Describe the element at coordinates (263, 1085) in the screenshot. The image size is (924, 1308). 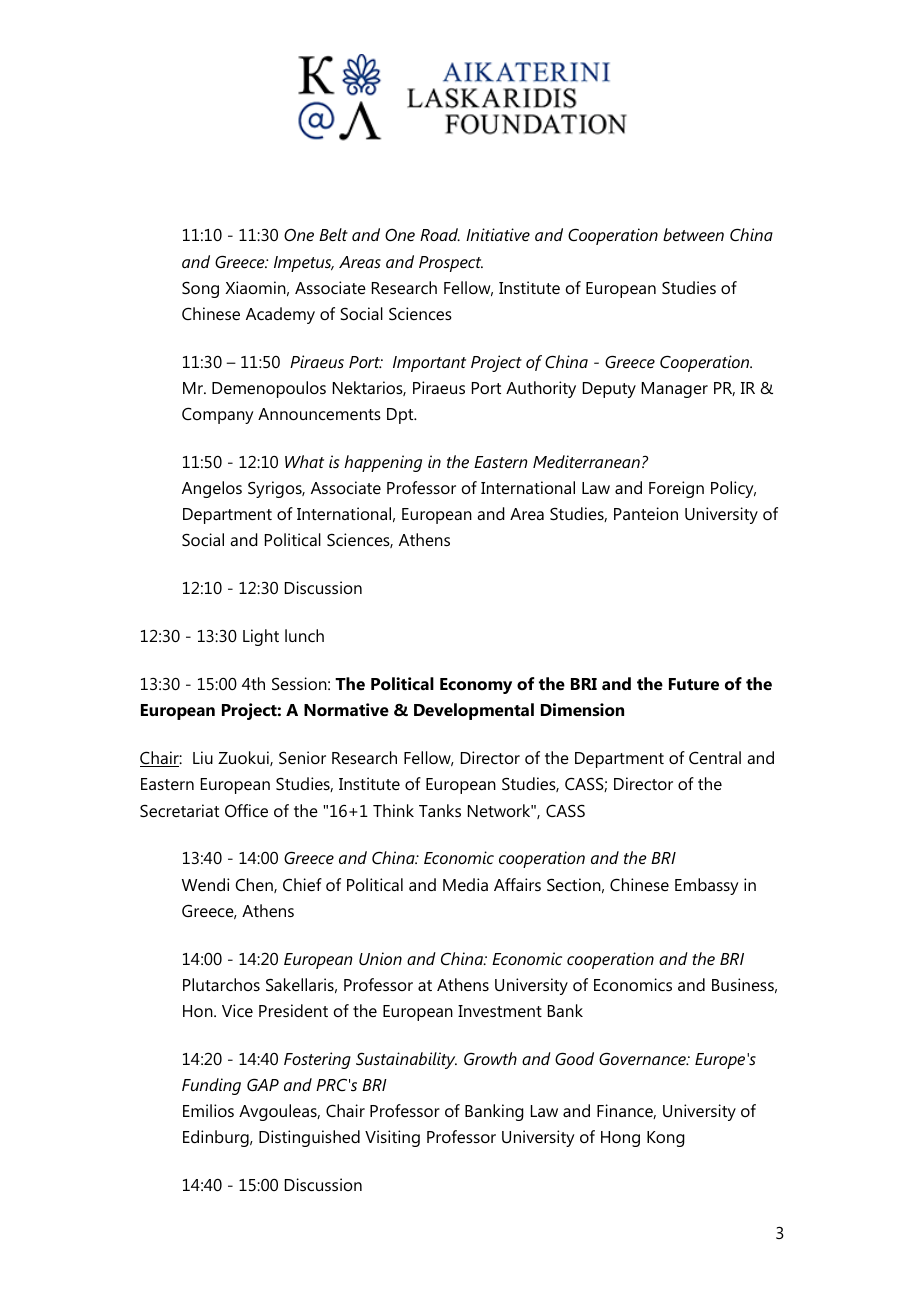
I see `GAP` at that location.
